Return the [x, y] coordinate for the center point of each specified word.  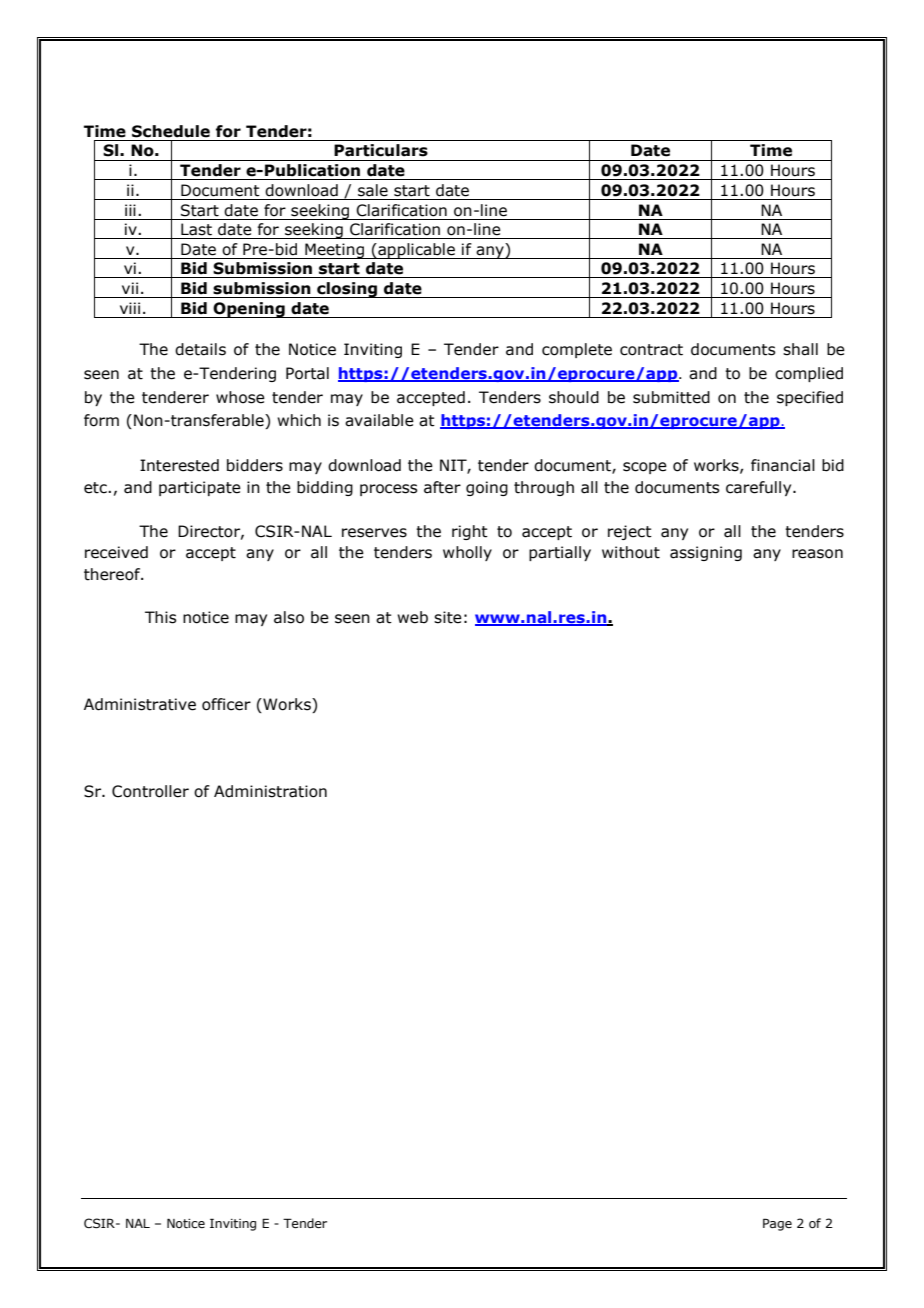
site [448, 617]
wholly [467, 553]
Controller [150, 791]
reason [817, 554]
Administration [270, 791]
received [116, 552]
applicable [416, 251]
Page [777, 1224]
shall [800, 349]
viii [130, 308]
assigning [706, 553]
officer [226, 704]
